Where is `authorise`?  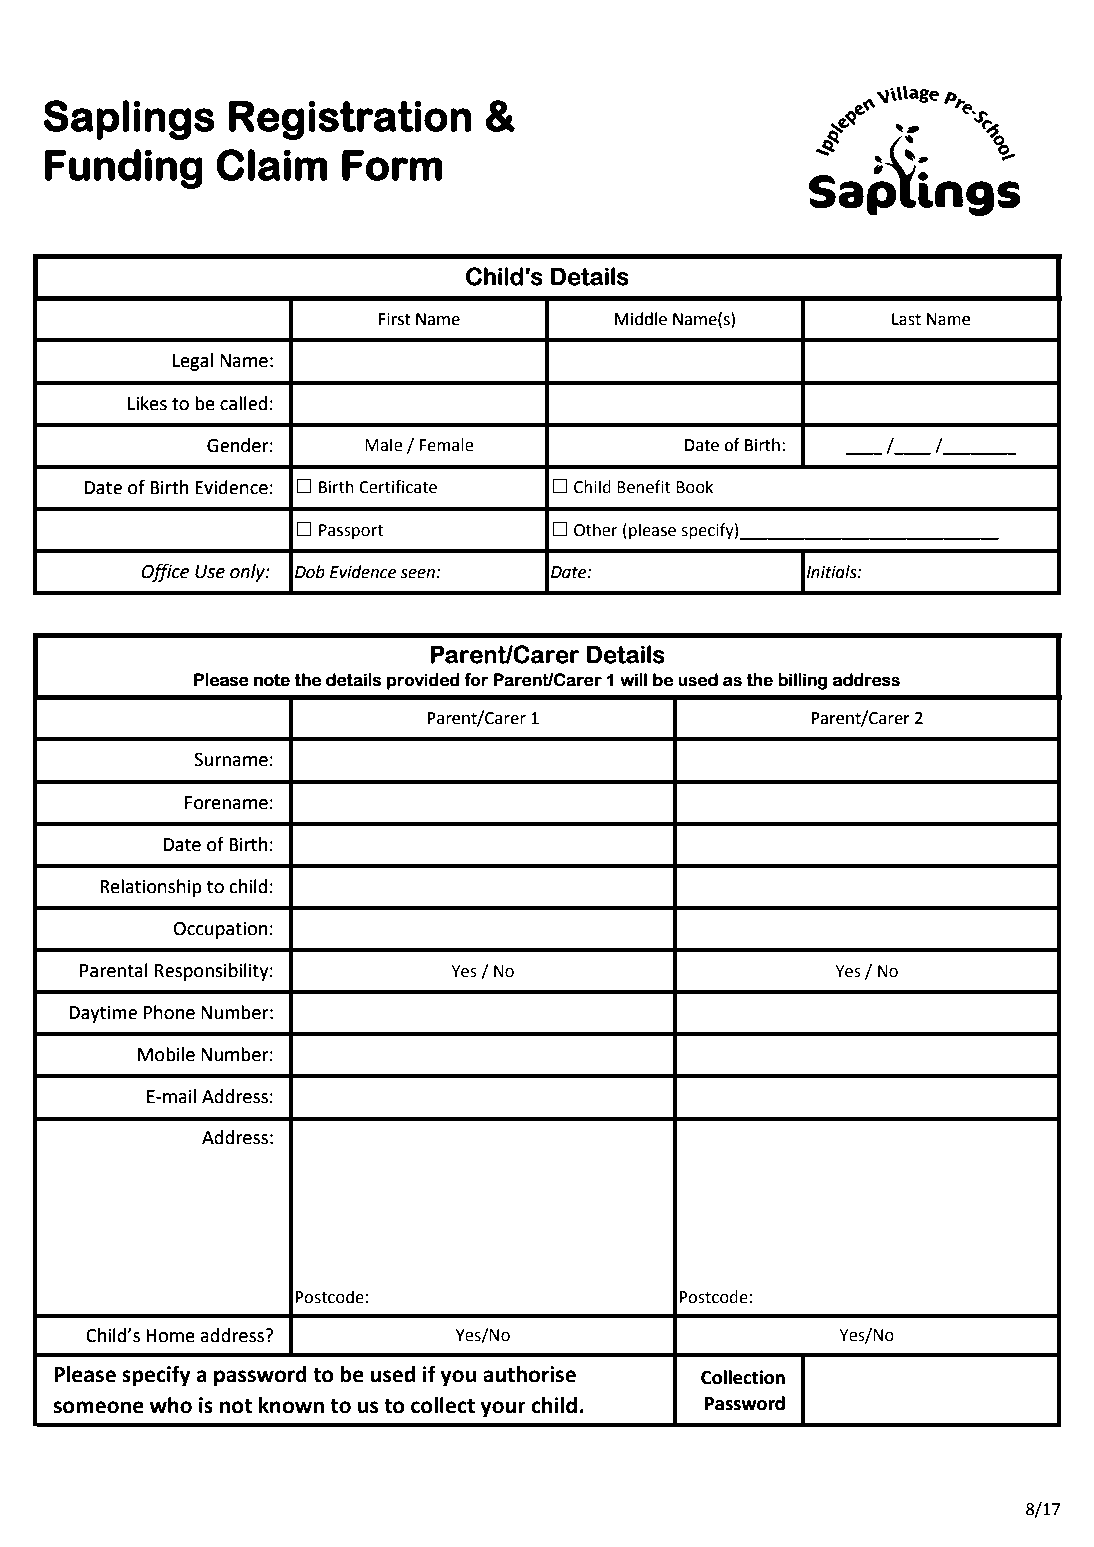
authorise is located at coordinates (529, 1374).
